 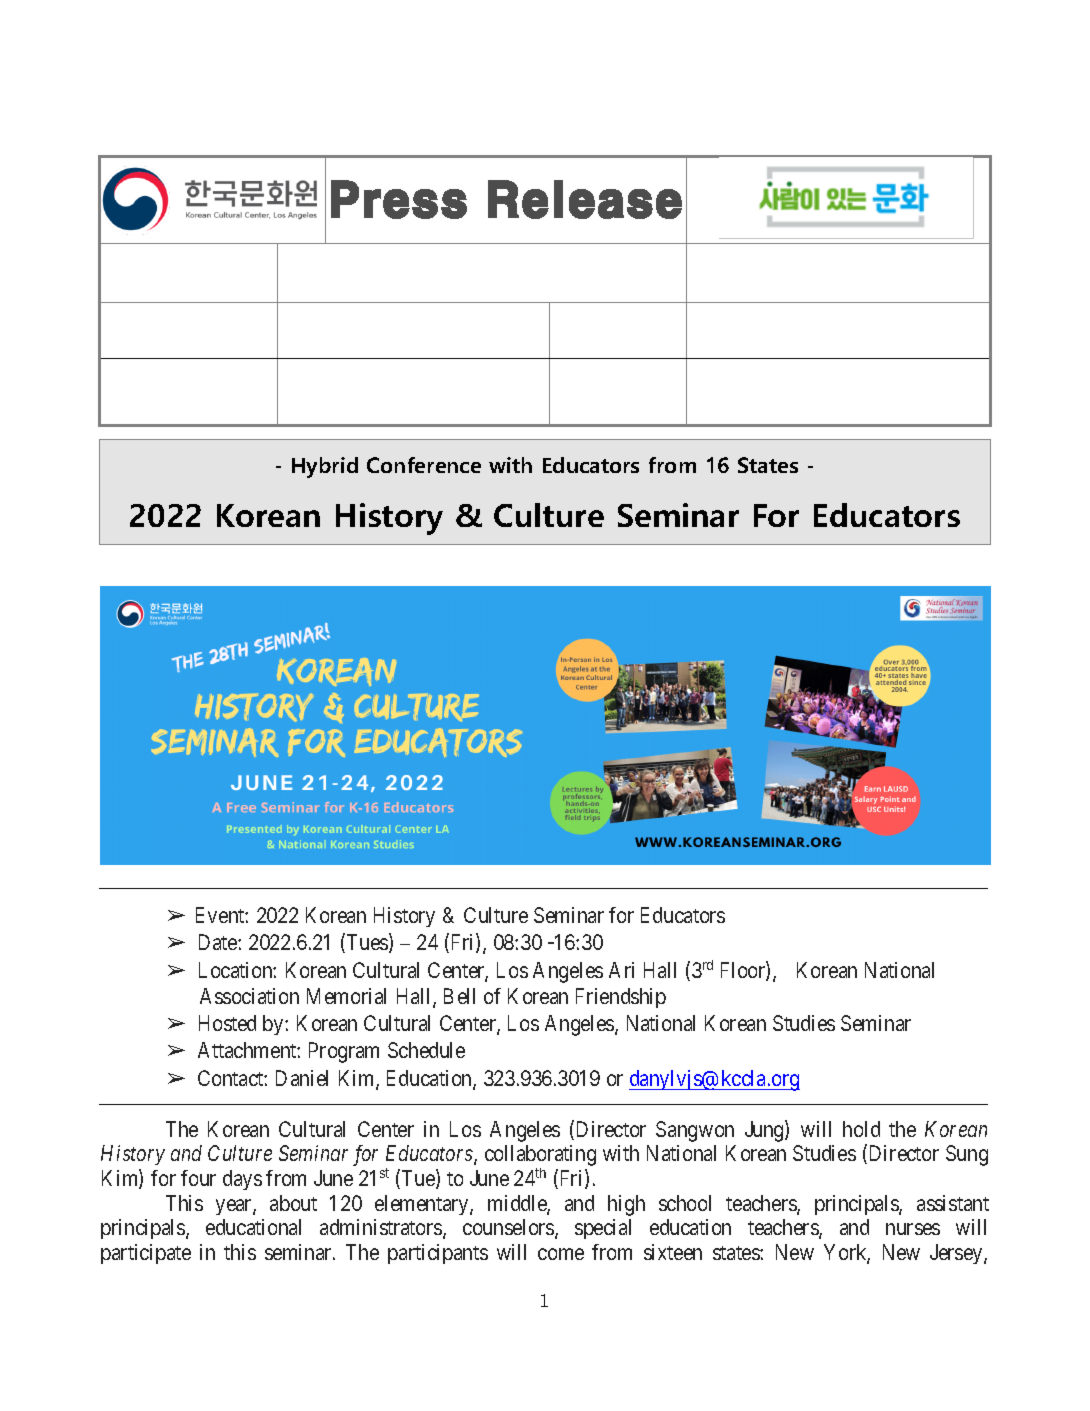 What do you see at coordinates (367, 943) in the screenshot?
I see `Tues` at bounding box center [367, 943].
